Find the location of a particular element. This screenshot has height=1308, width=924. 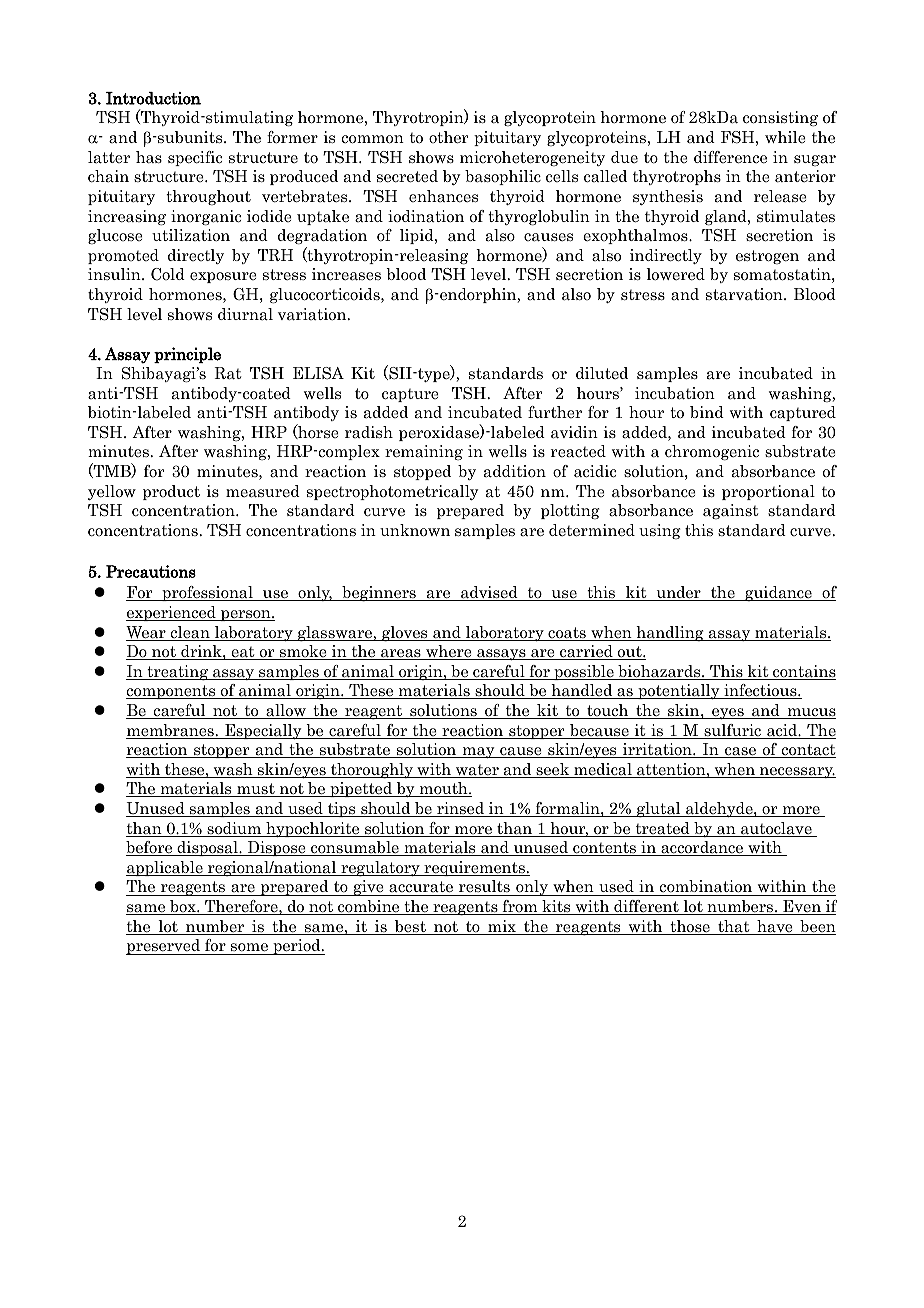

preserved is located at coordinates (164, 947).
